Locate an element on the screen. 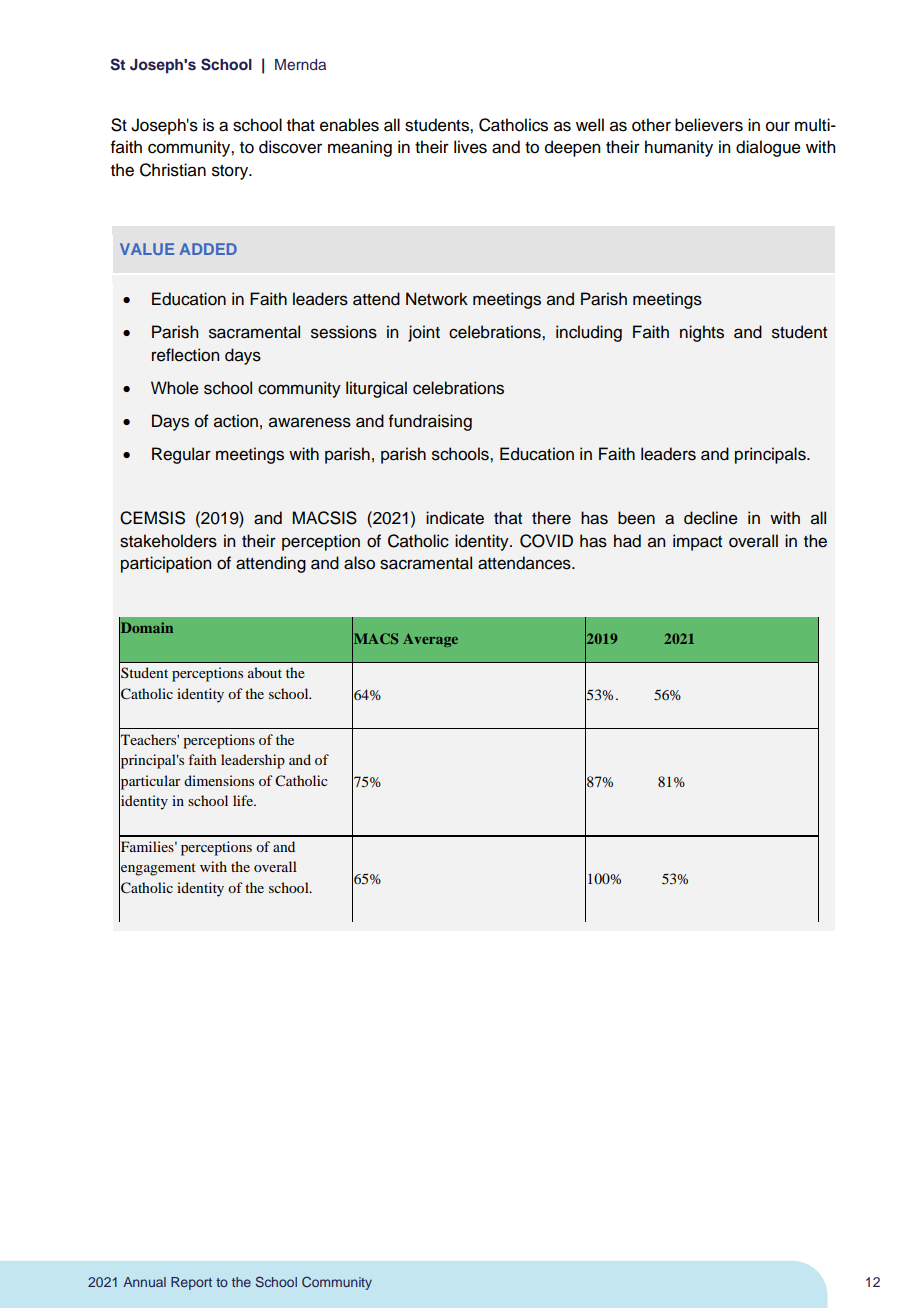  Annual is located at coordinates (144, 1282).
